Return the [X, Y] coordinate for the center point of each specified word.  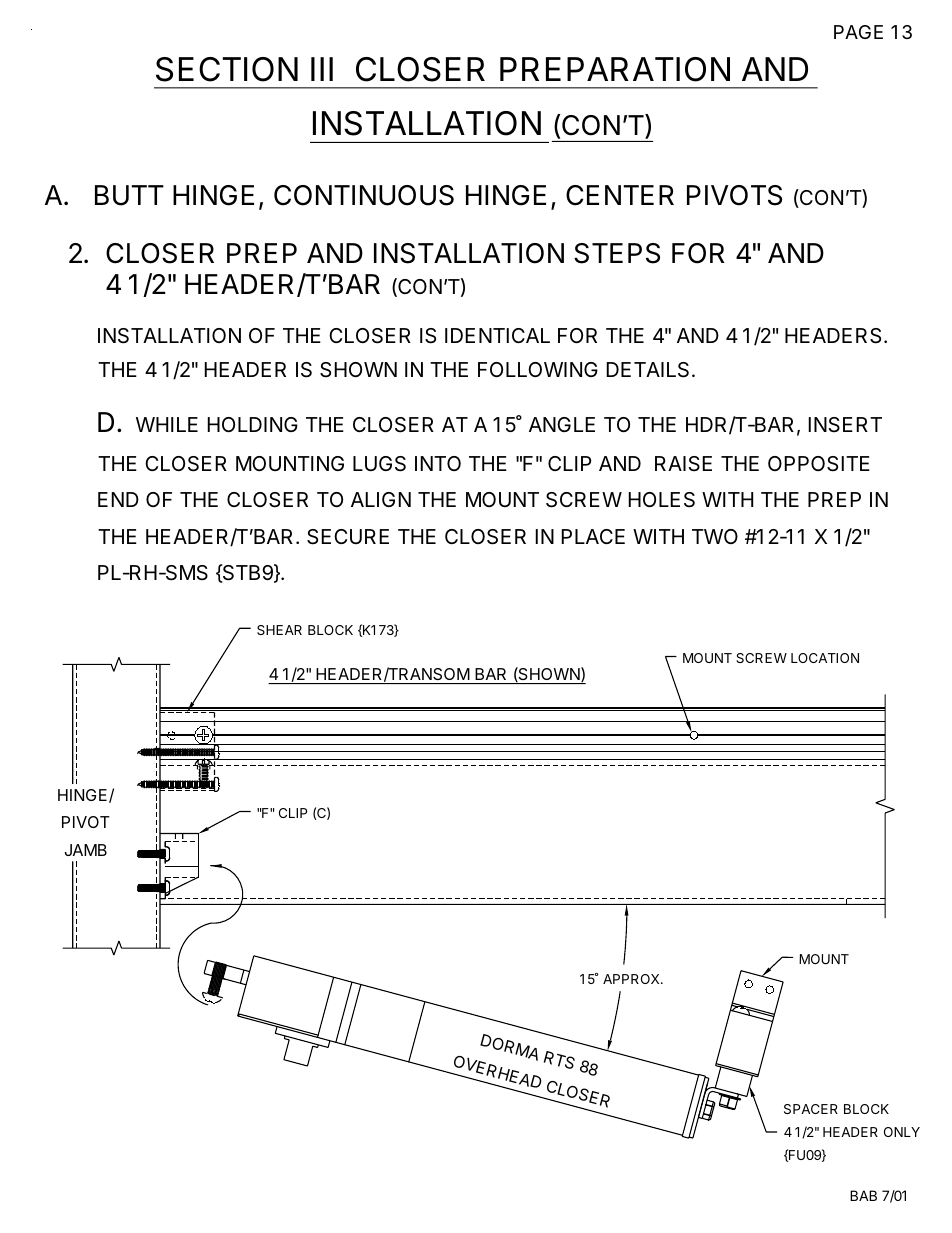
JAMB [86, 850]
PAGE [858, 32]
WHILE [167, 424]
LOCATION [825, 658]
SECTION [227, 69]
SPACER [811, 1109]
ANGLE [562, 424]
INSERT [845, 425]
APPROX [632, 979]
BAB [863, 1195]
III [322, 69]
